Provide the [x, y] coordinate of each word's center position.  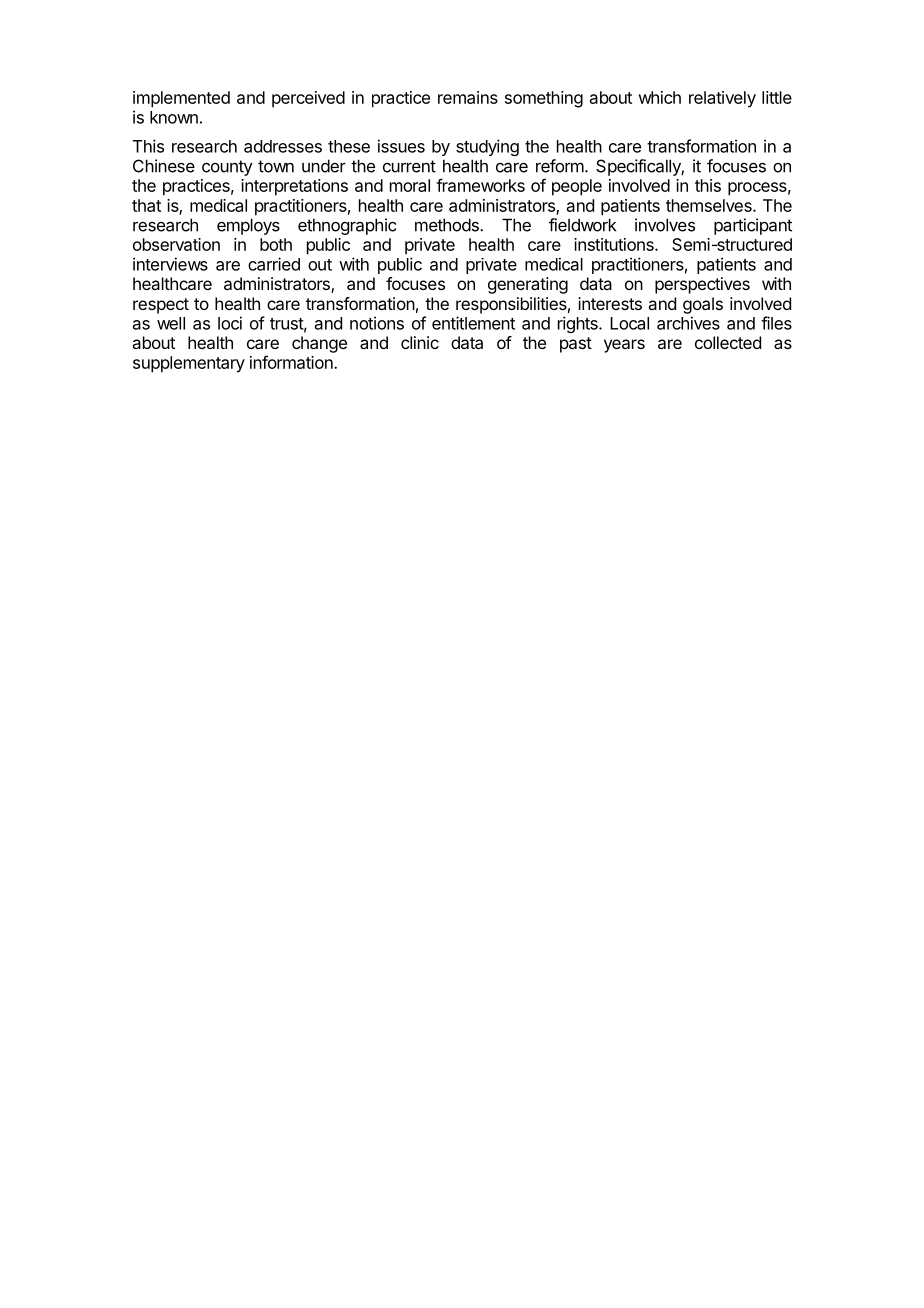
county [227, 168]
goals [703, 305]
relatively [722, 99]
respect [161, 306]
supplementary [189, 364]
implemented [181, 99]
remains [468, 97]
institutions [615, 244]
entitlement [473, 323]
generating [528, 285]
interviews [170, 264]
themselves [710, 205]
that [146, 205]
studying [487, 147]
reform [560, 166]
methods [448, 225]
